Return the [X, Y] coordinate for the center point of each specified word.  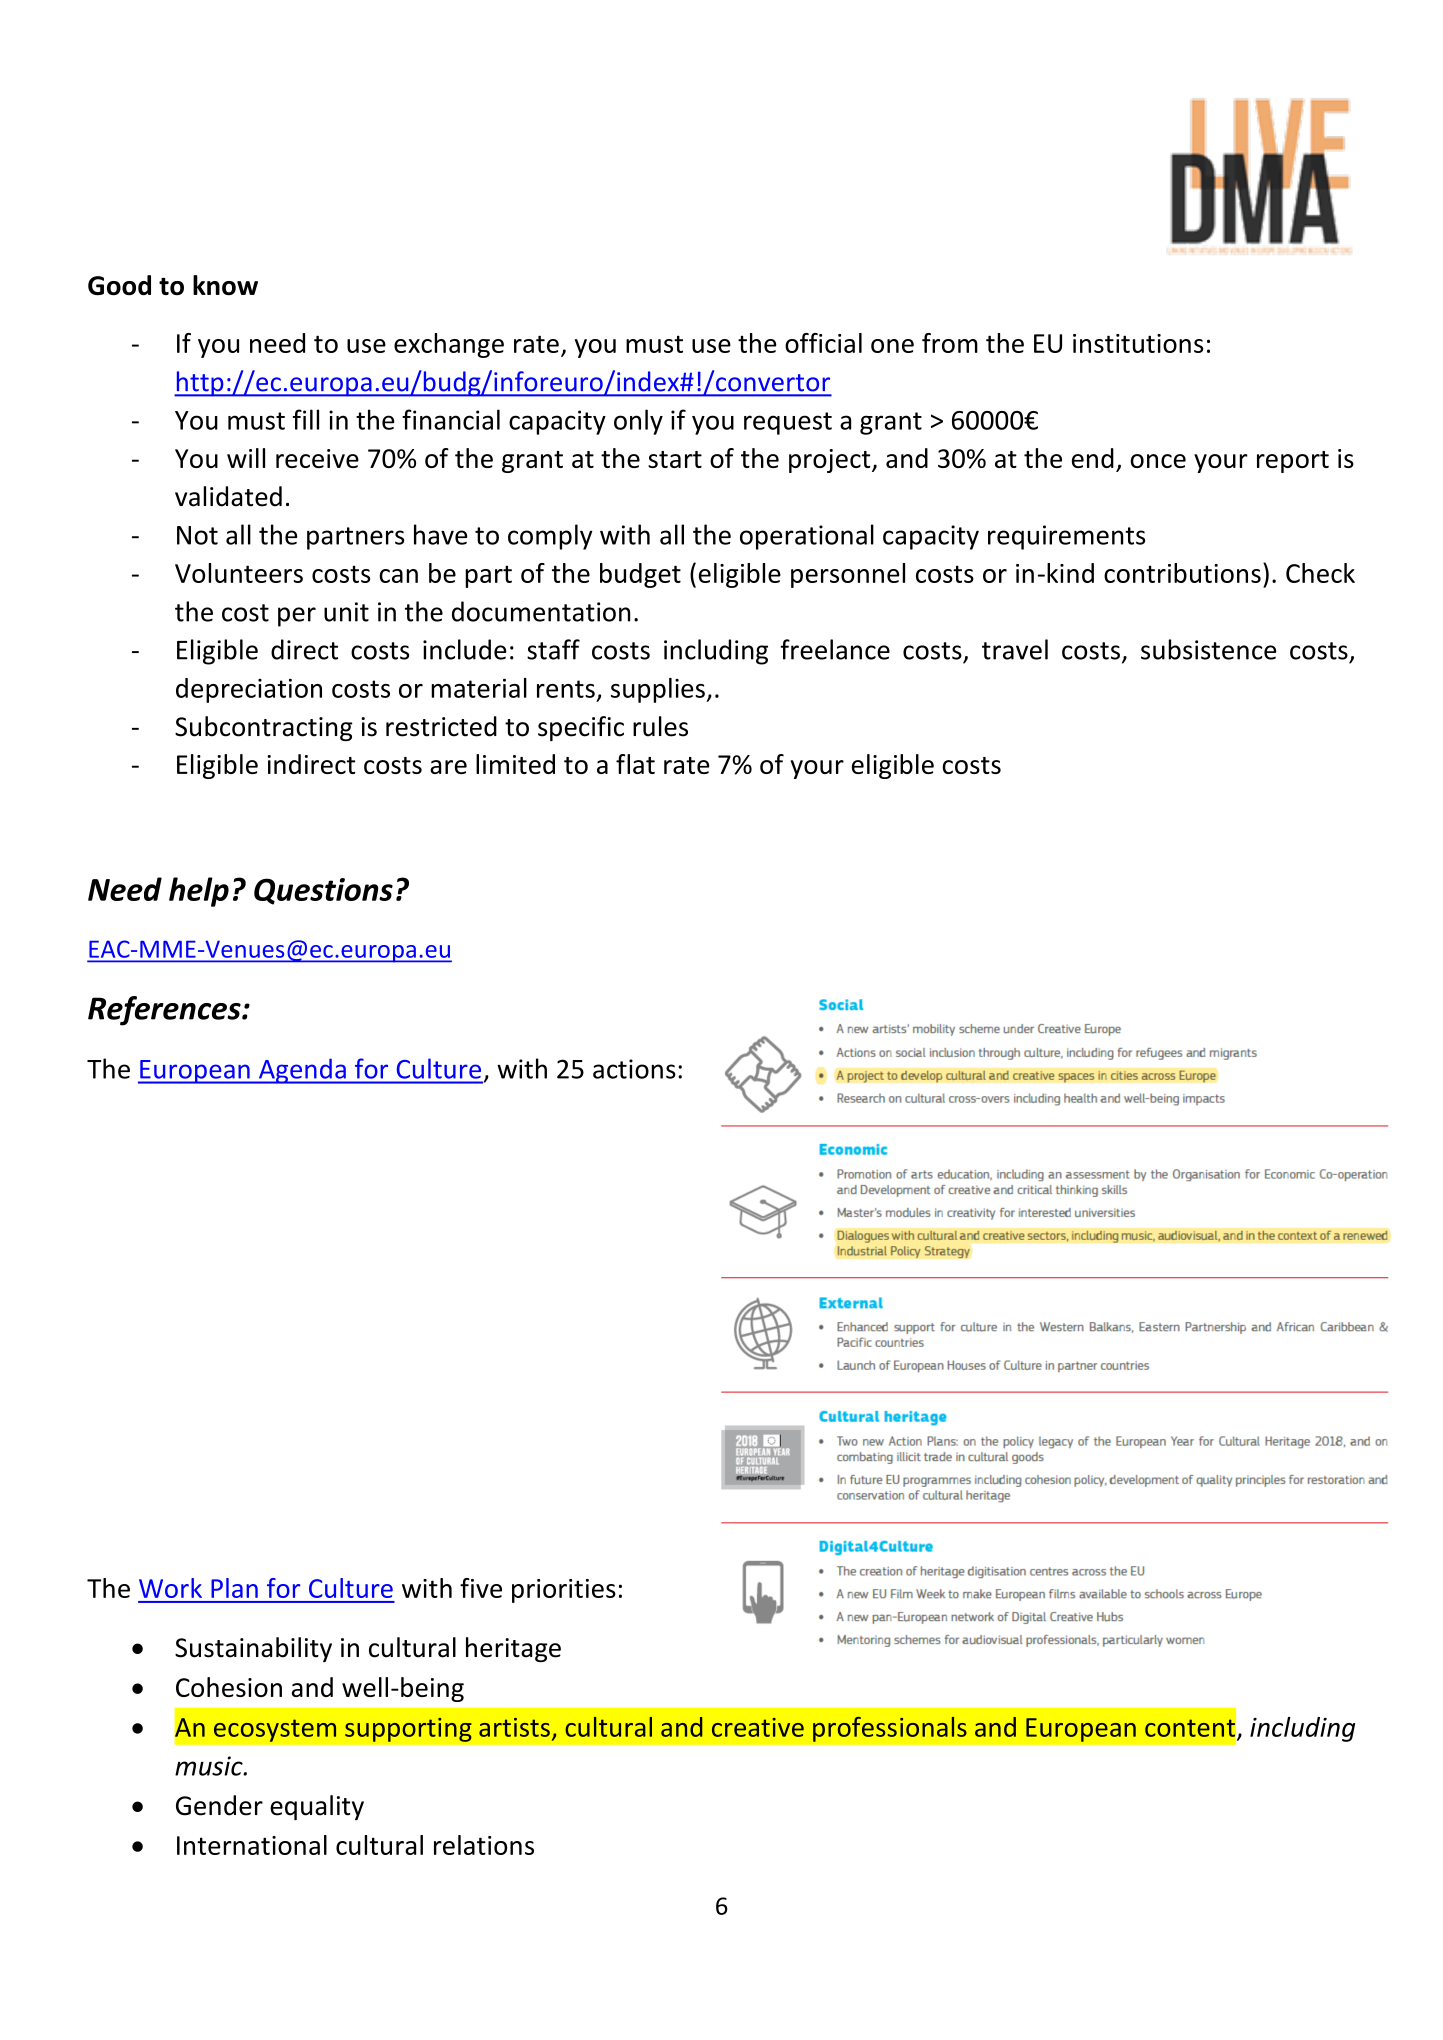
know [225, 285]
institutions [1138, 343]
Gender [219, 1805]
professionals [890, 1729]
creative [758, 1727]
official [823, 343]
